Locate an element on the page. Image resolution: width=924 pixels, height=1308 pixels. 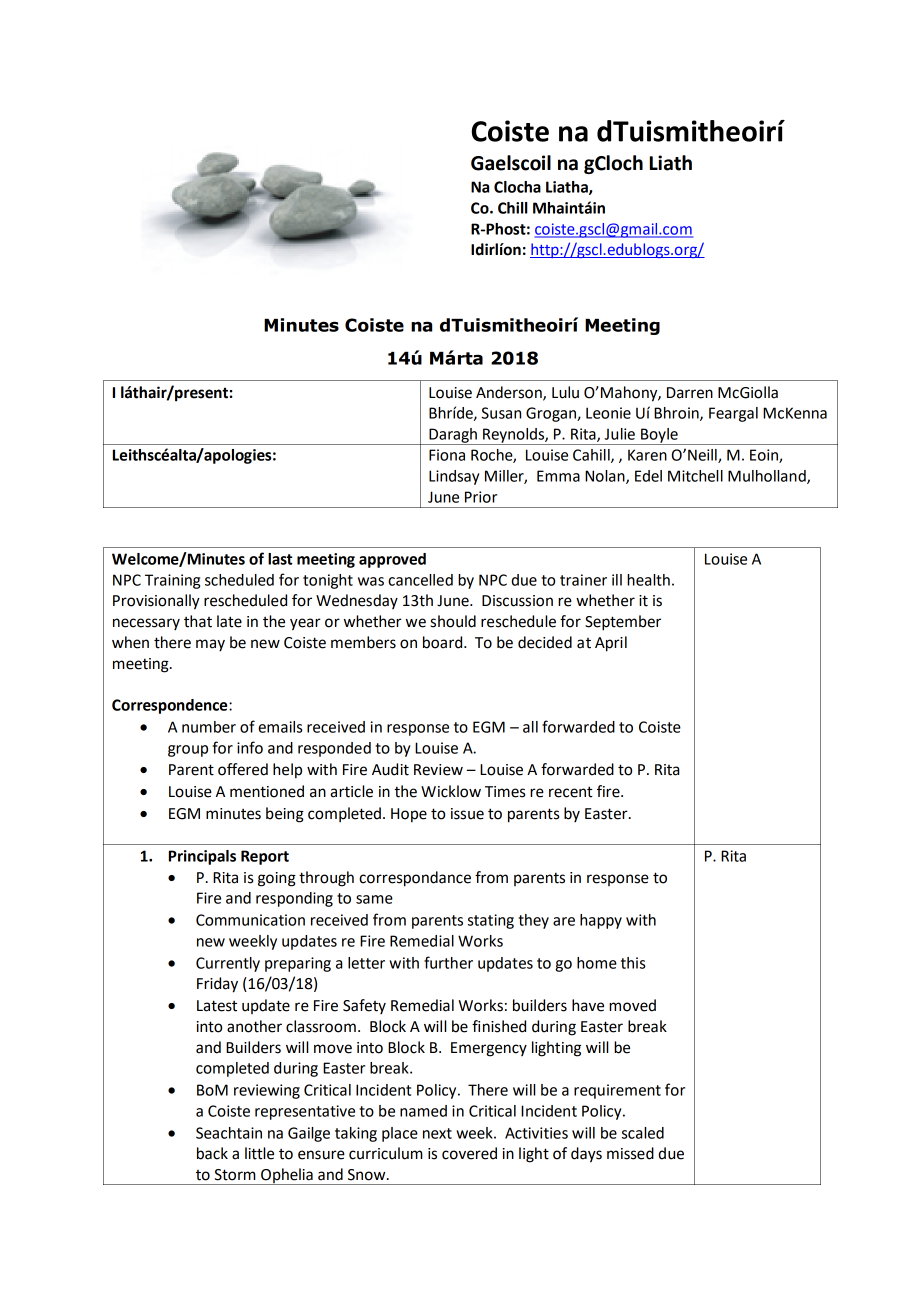
Chill is located at coordinates (513, 208).
